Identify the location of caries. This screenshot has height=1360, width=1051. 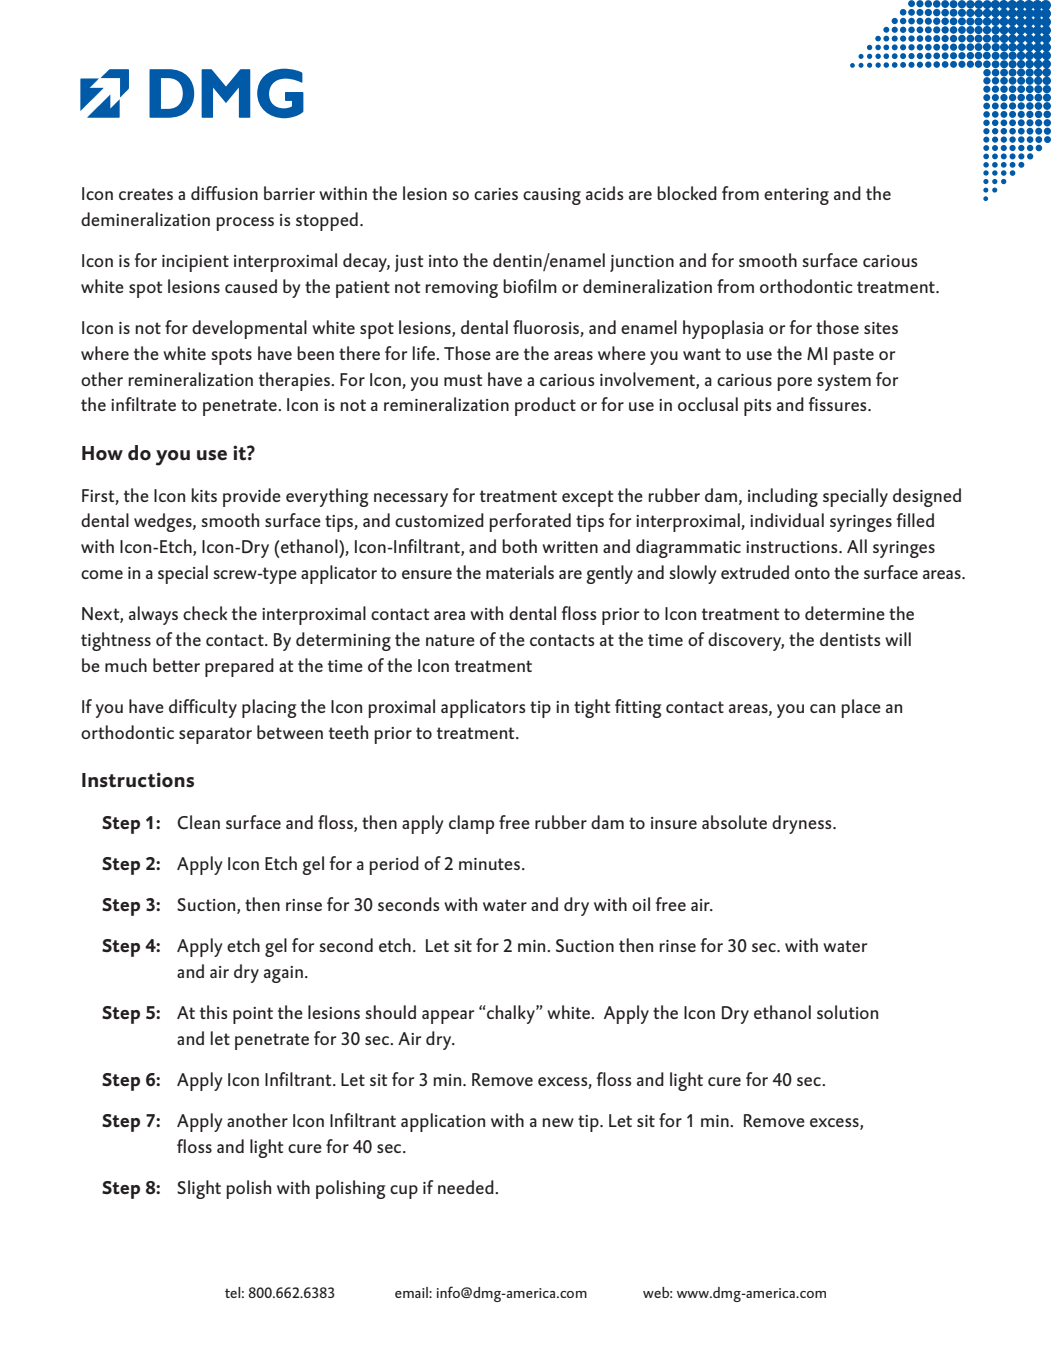
(496, 194).
